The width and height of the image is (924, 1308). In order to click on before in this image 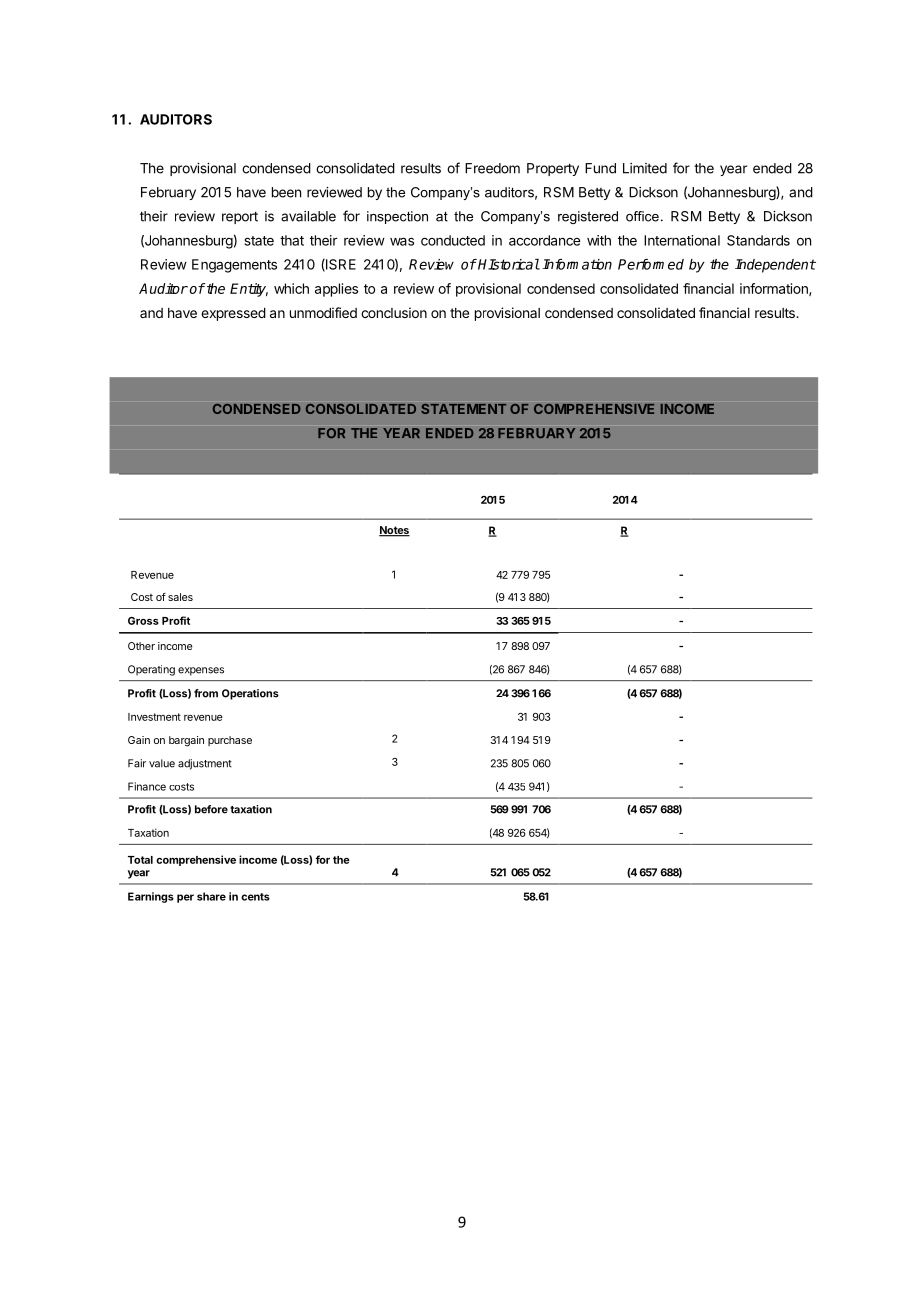, I will do `click(211, 809)`.
